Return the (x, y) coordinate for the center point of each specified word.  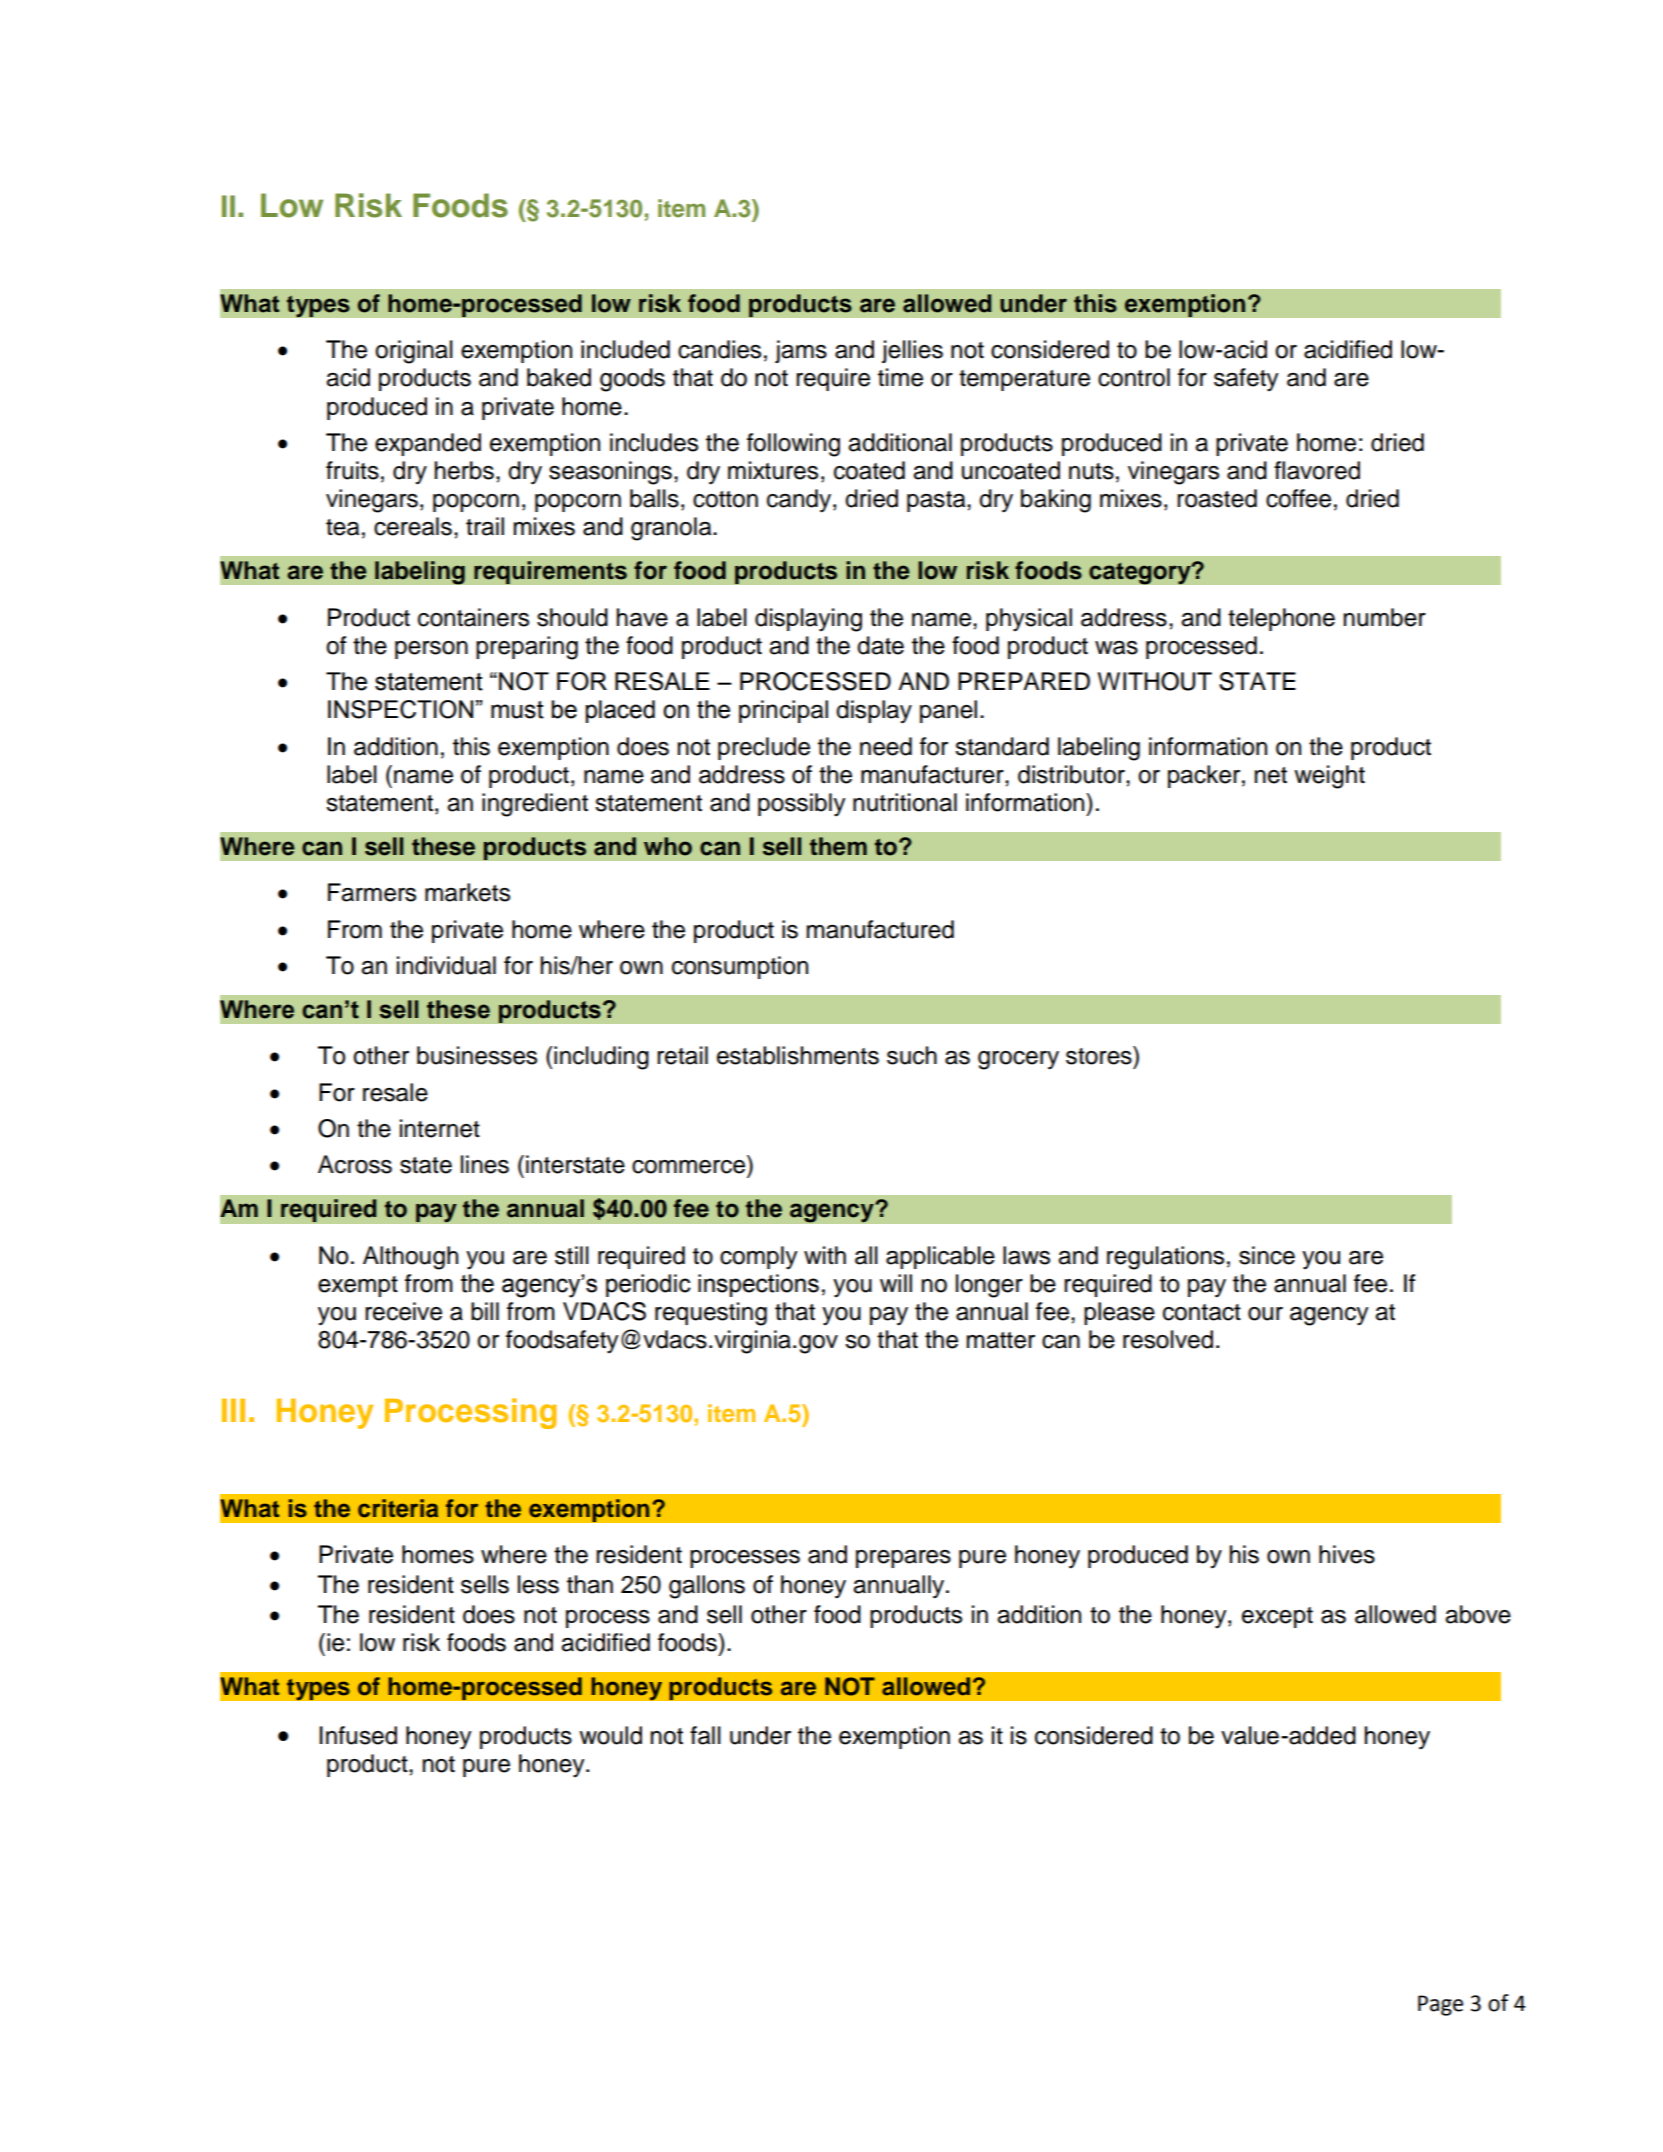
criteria (398, 1508)
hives (1347, 1554)
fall (705, 1735)
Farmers (372, 892)
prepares (903, 1559)
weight (1329, 777)
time (900, 377)
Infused (358, 1735)
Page (1440, 2005)
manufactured (880, 929)
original (414, 352)
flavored (1317, 470)
